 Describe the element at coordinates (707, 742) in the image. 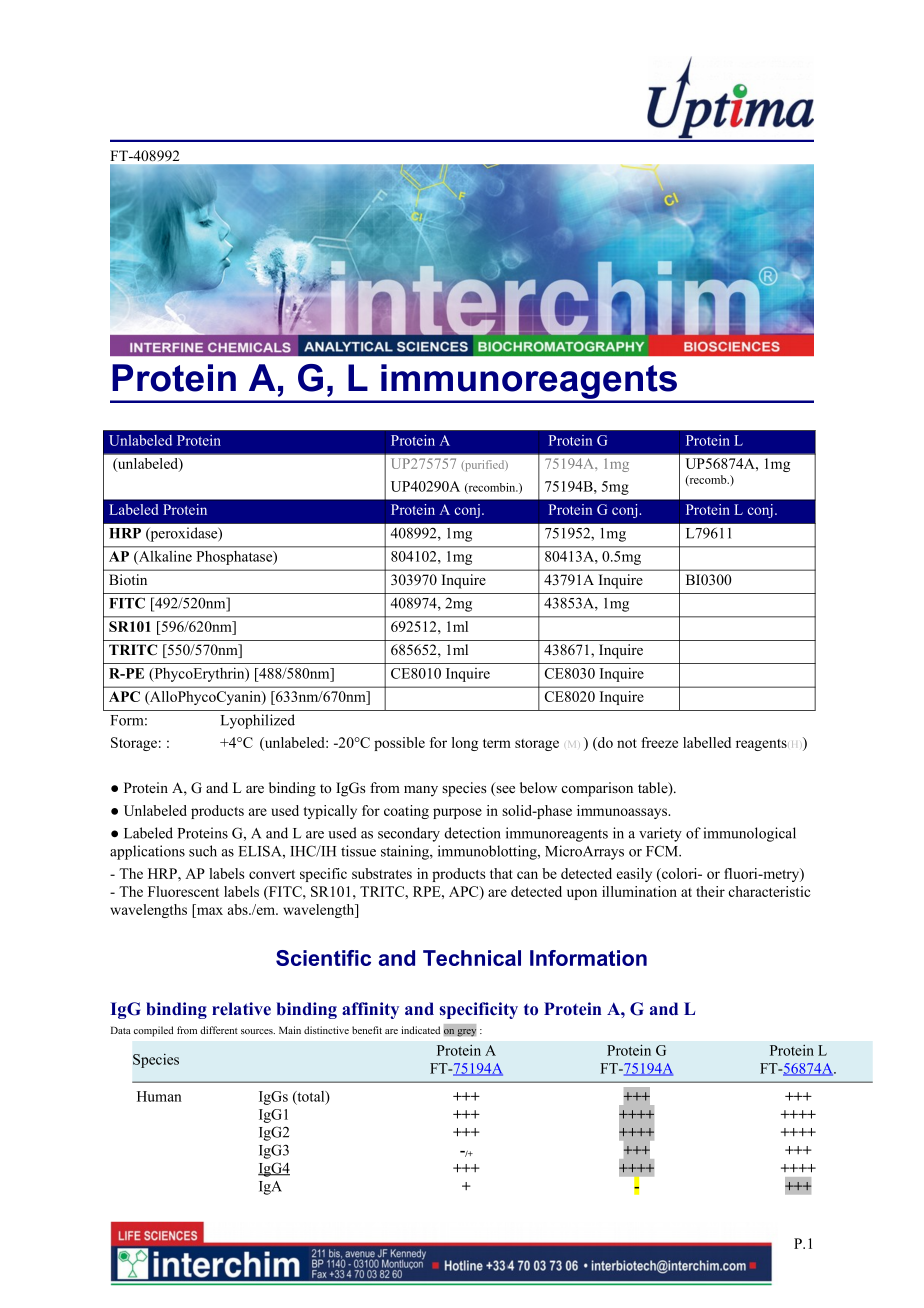

I see `labelled` at that location.
